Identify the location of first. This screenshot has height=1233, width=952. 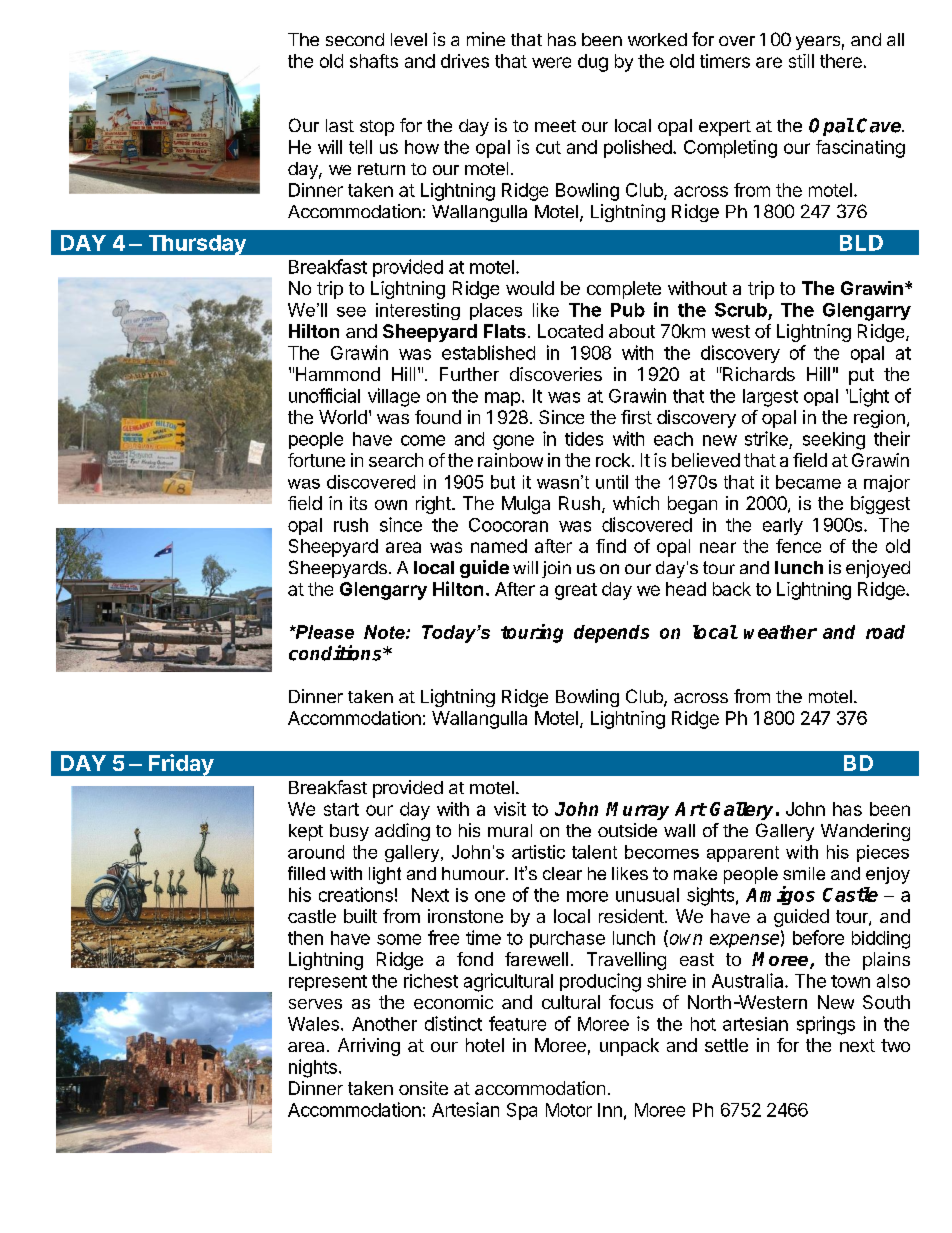
(636, 417).
